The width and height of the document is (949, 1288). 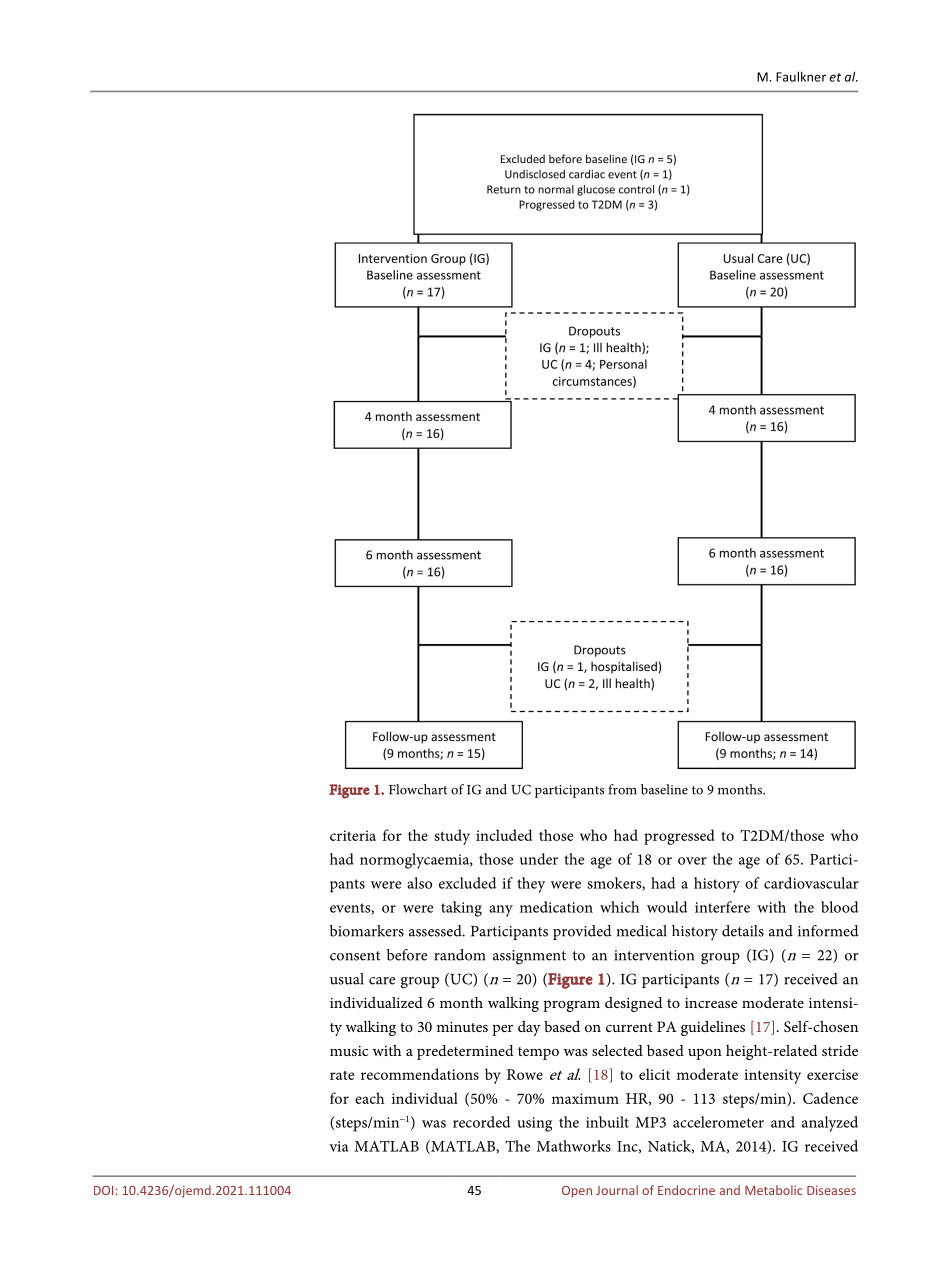 What do you see at coordinates (773, 1190) in the document?
I see `Metabolic` at bounding box center [773, 1190].
